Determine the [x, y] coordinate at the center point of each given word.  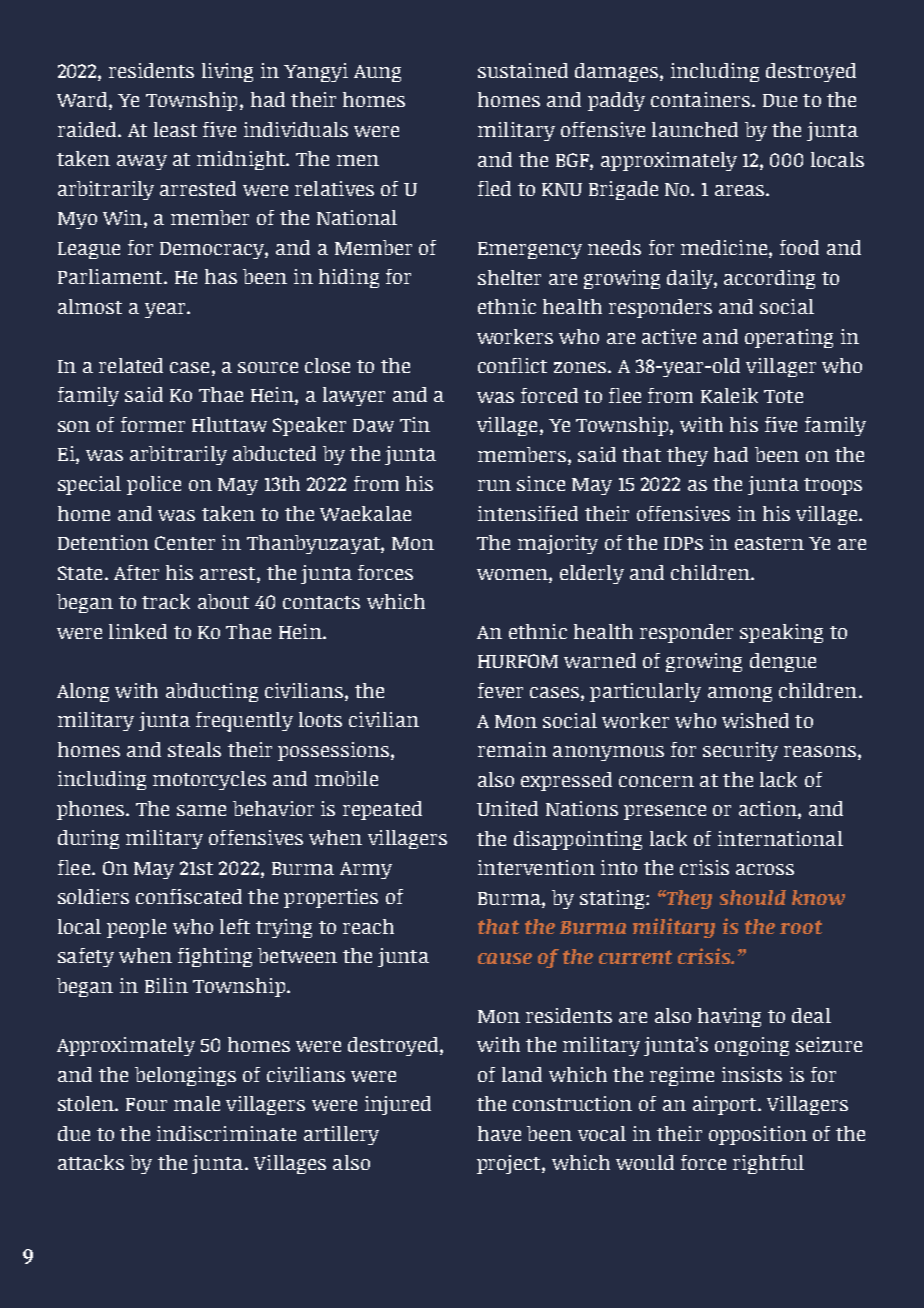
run [494, 485]
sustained [523, 70]
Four [146, 1104]
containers [702, 99]
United [507, 808]
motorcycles [209, 780]
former [153, 424]
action [769, 810]
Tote [783, 396]
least [175, 129]
